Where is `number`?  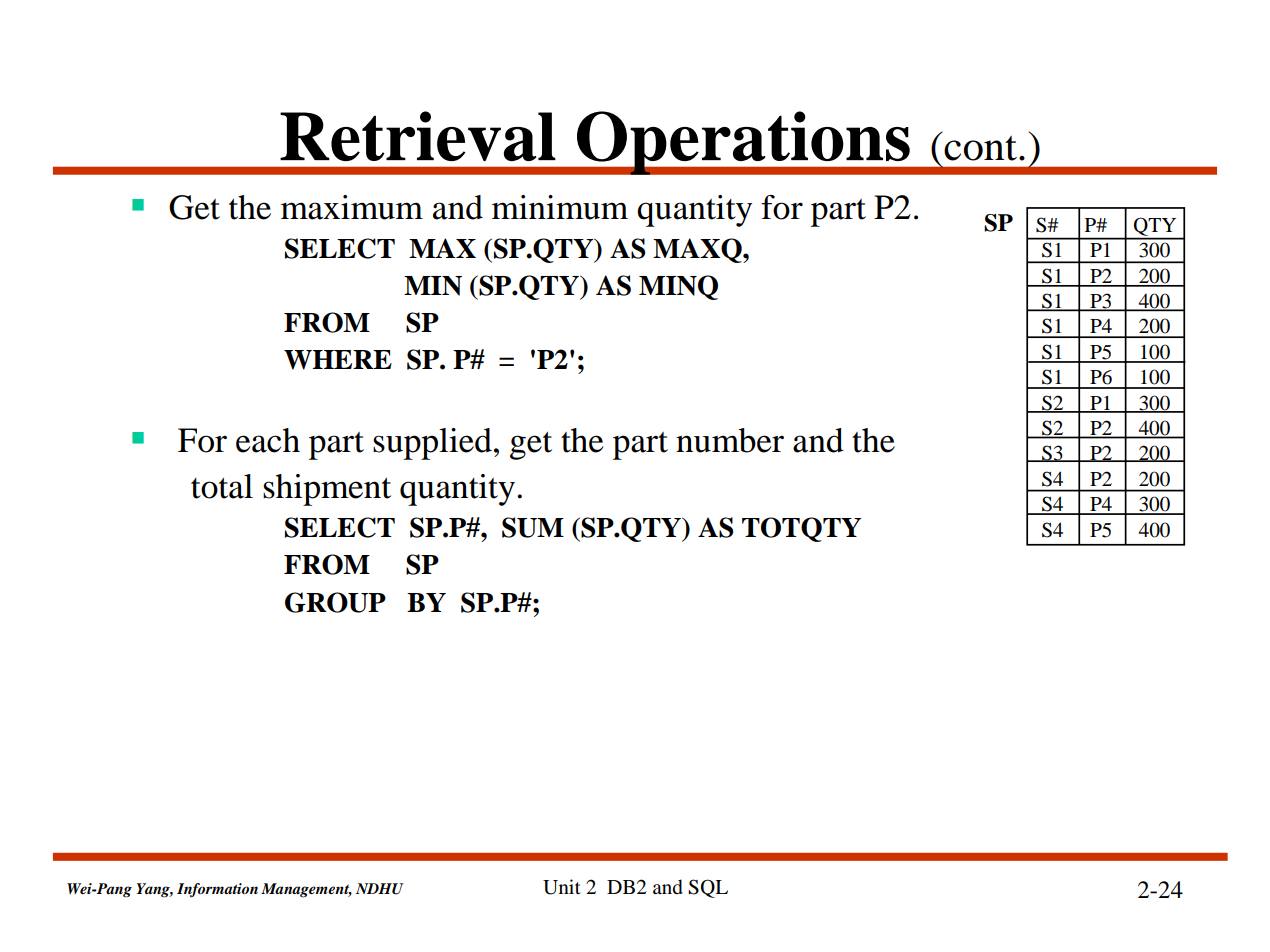
number is located at coordinates (730, 440).
